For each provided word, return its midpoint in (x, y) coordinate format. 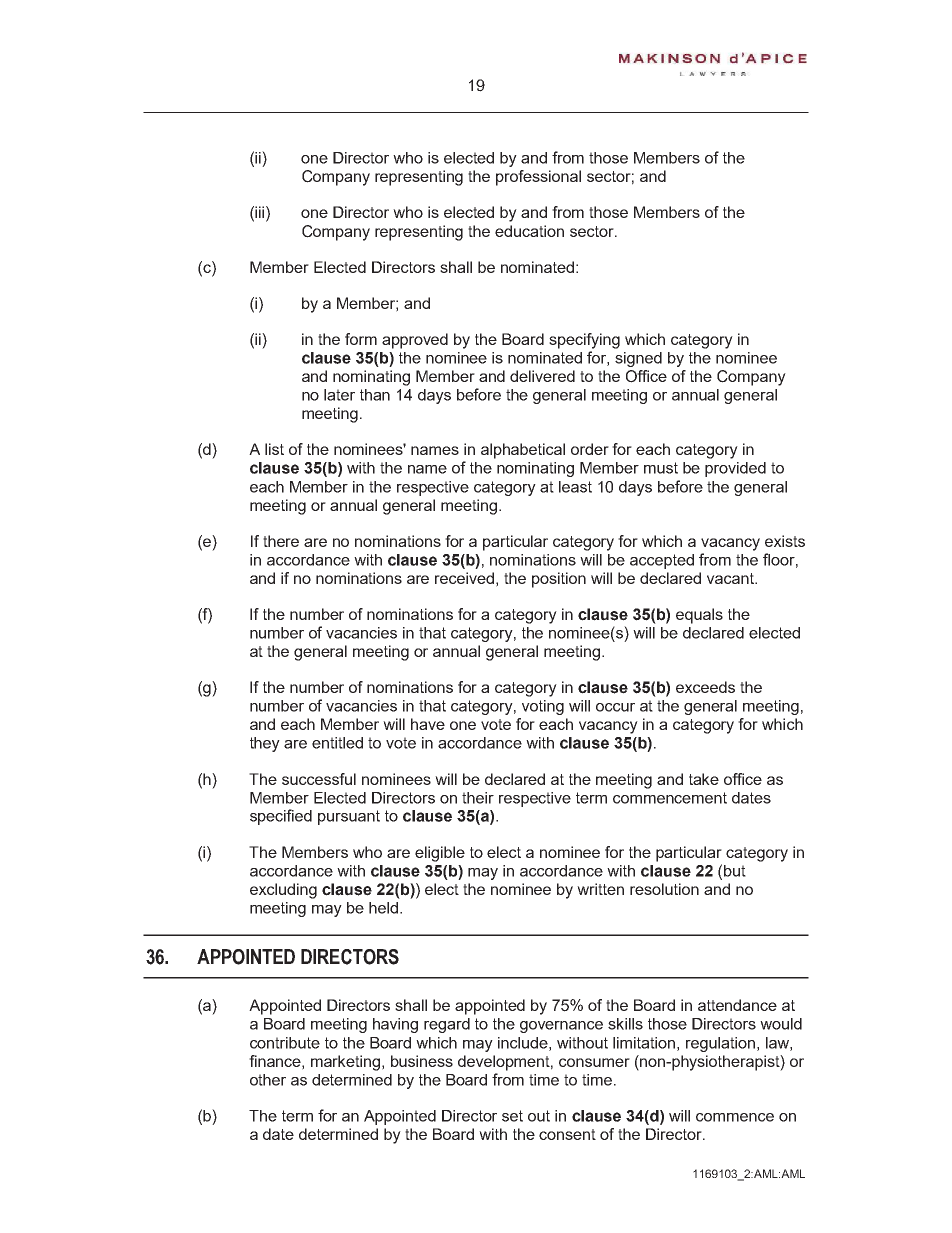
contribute (285, 1043)
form (361, 339)
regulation (720, 1044)
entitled (337, 743)
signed (638, 359)
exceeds (705, 687)
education (529, 231)
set (512, 1116)
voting (543, 707)
